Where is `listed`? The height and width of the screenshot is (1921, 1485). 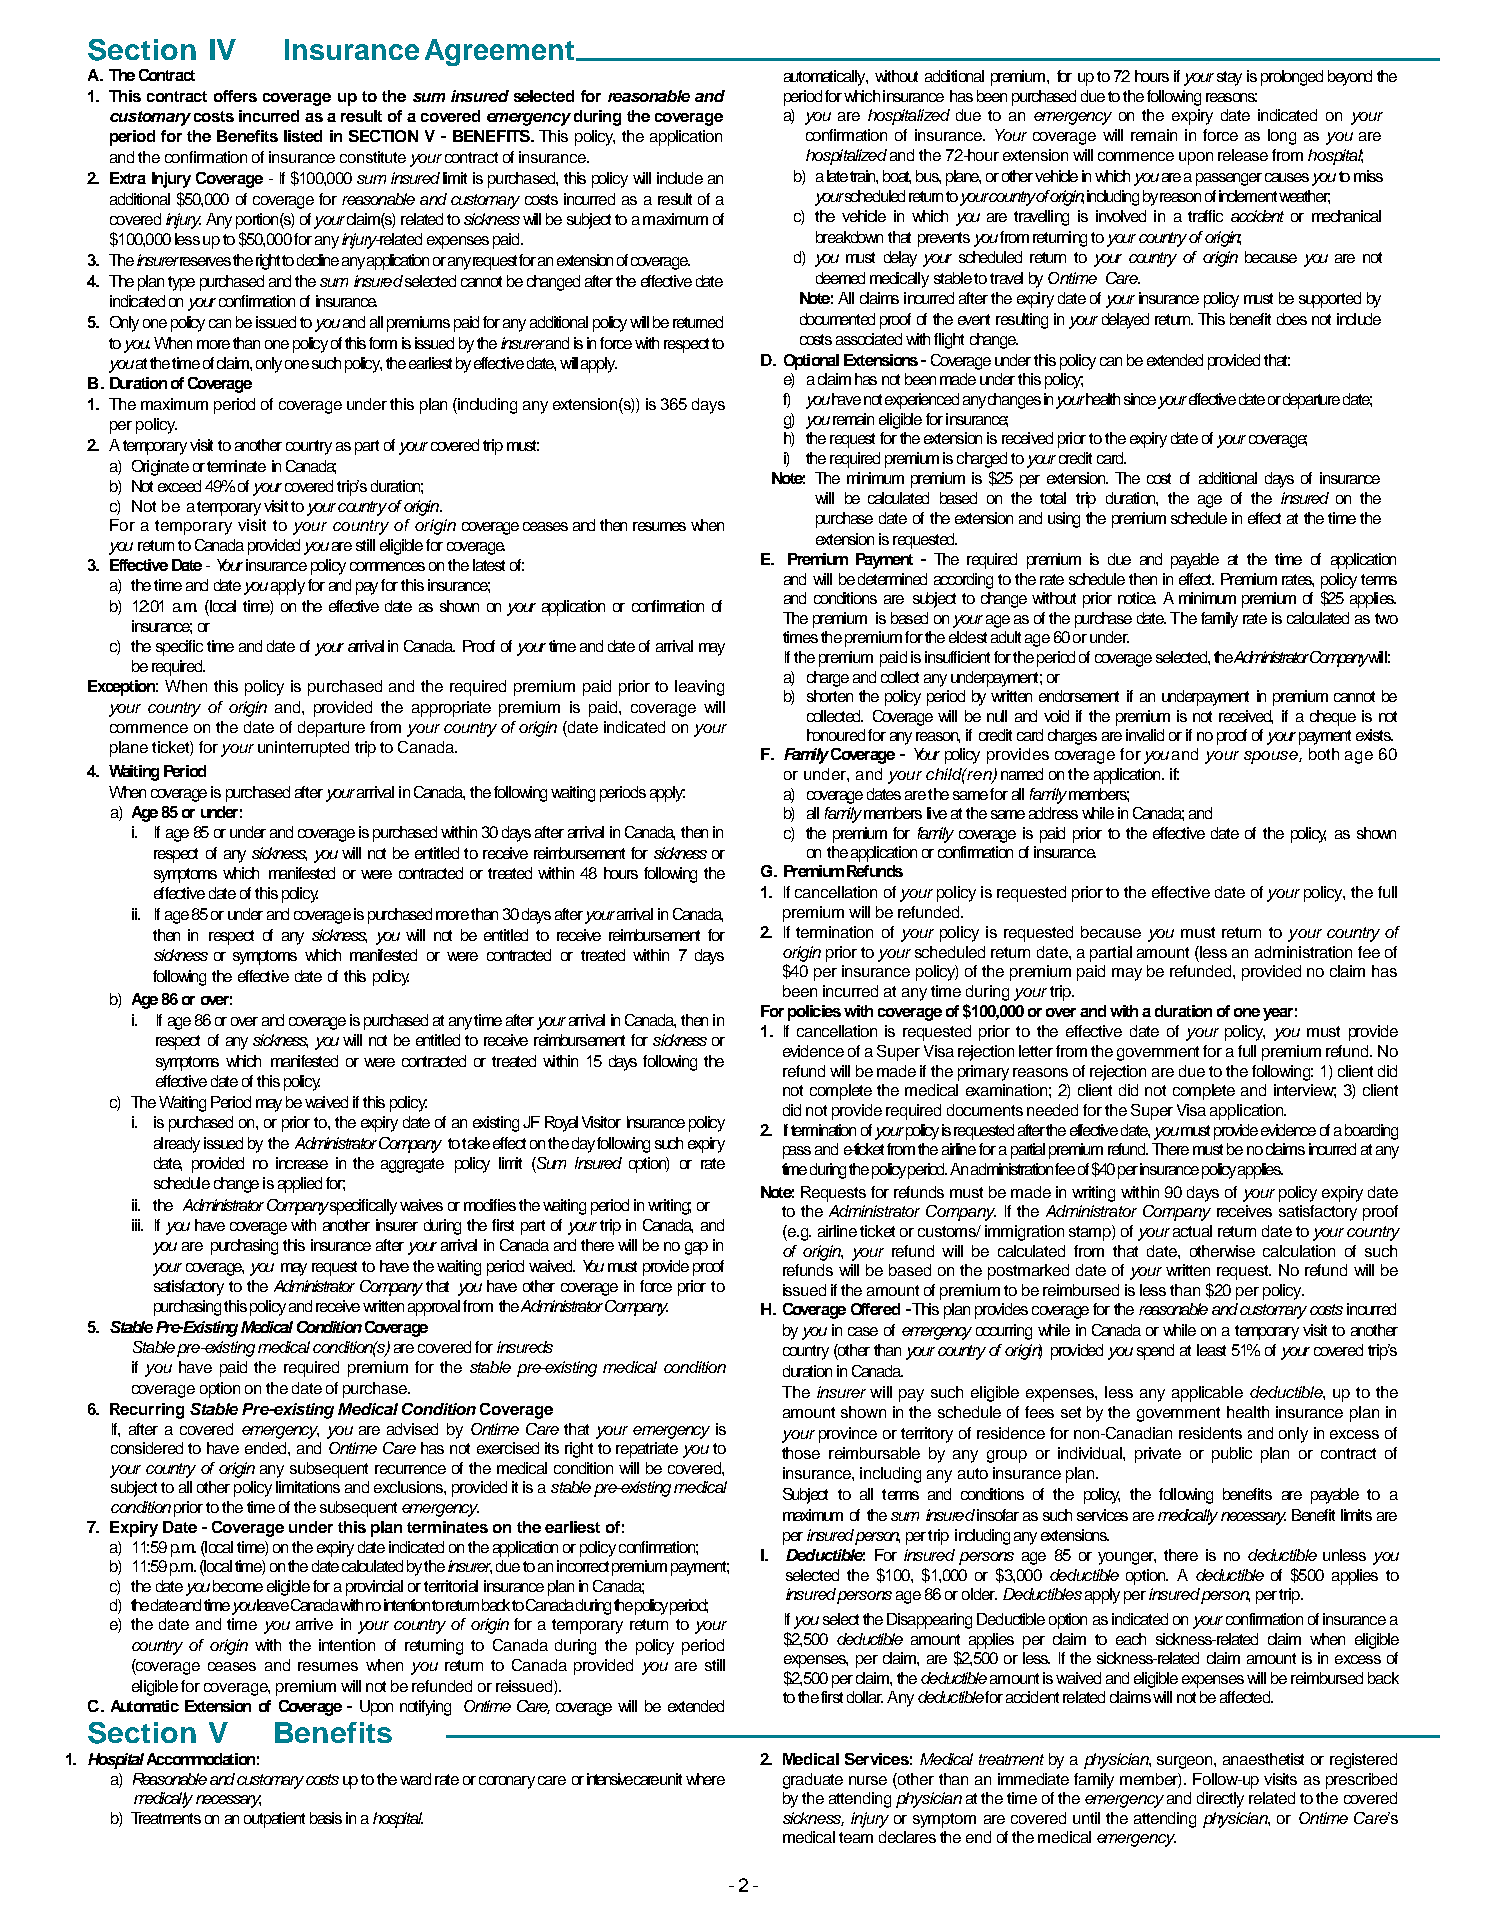 listed is located at coordinates (303, 136).
